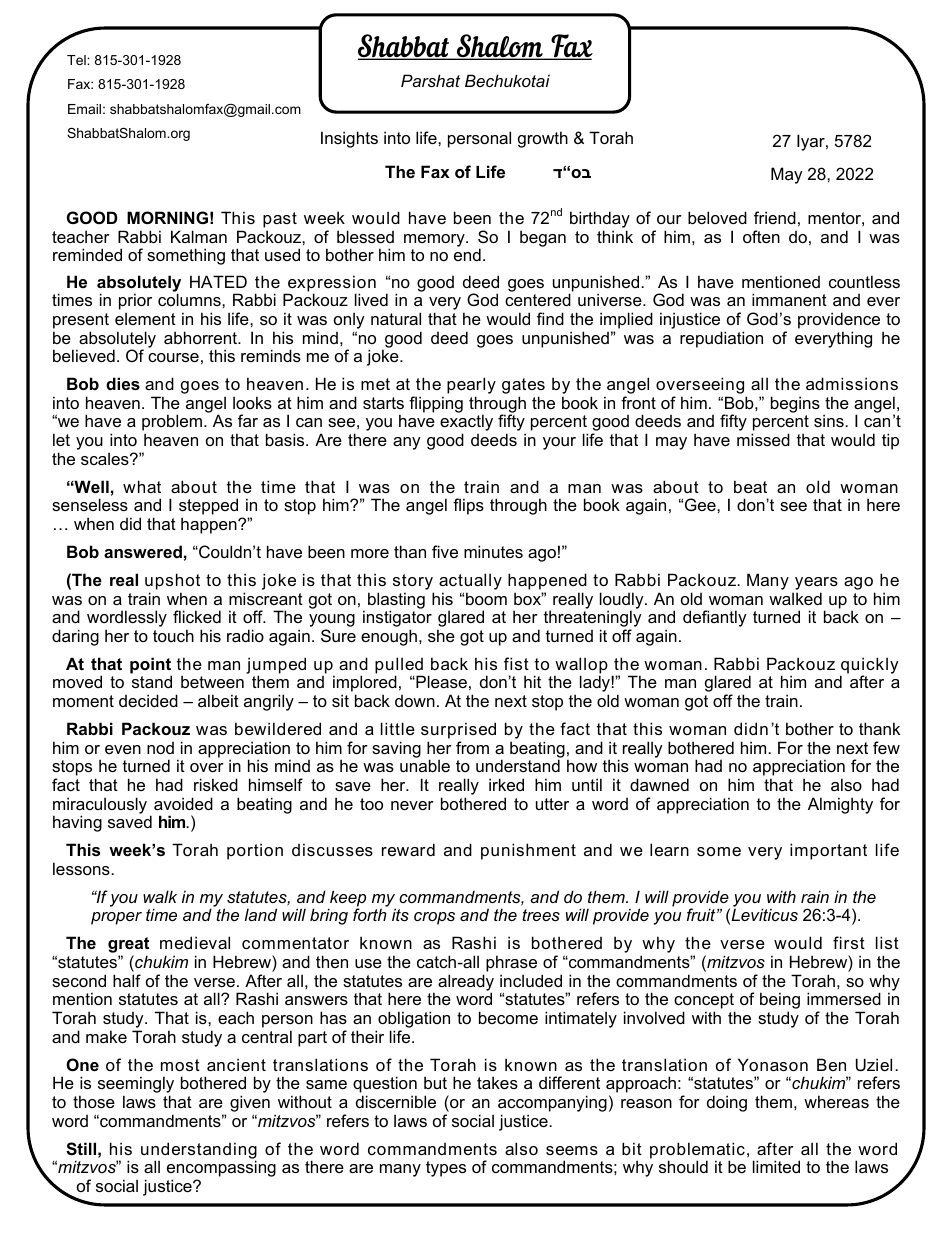  I want to click on Almighty, so click(840, 805).
